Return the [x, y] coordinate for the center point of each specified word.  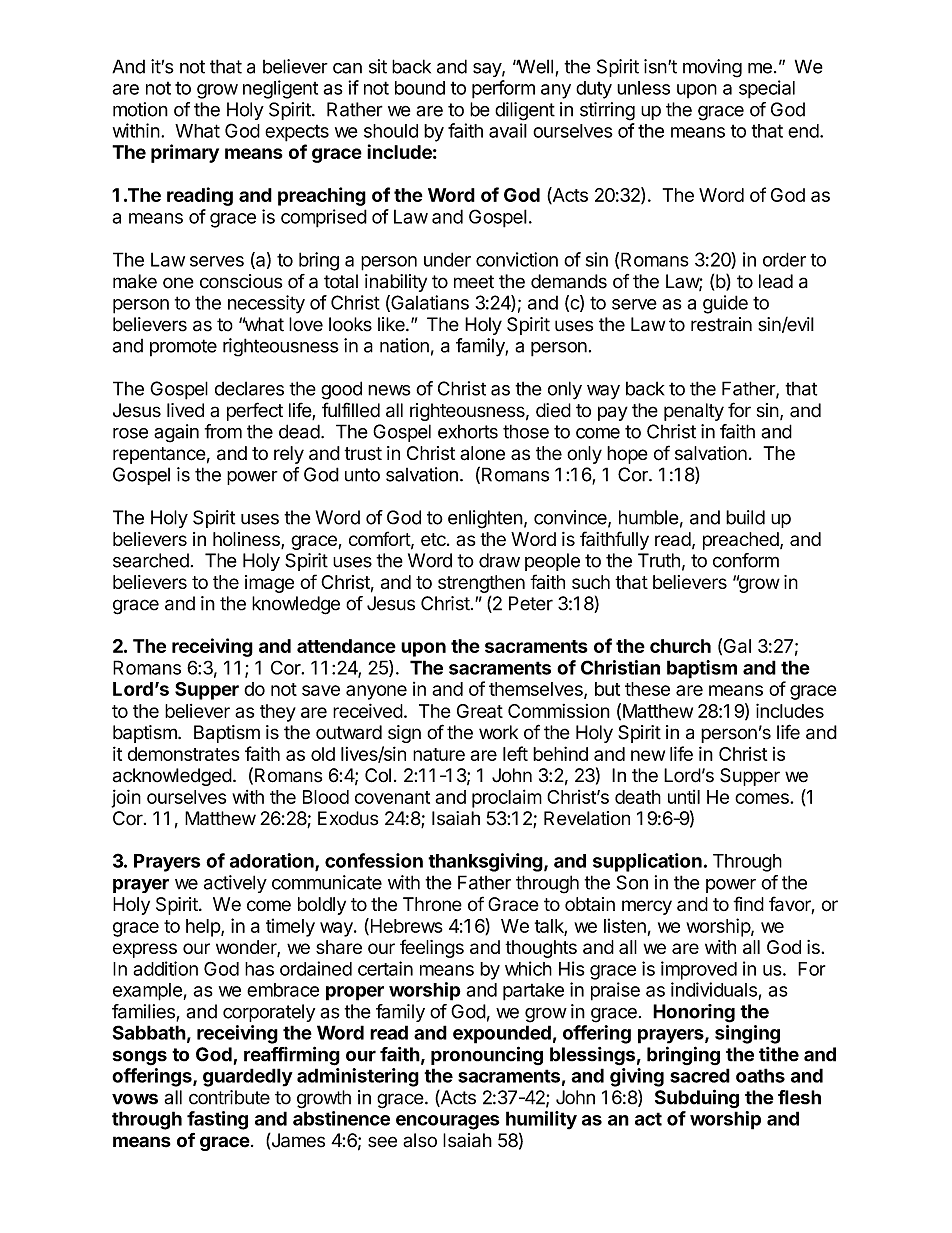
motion [140, 109]
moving [712, 68]
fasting [217, 1120]
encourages [448, 1122]
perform [503, 89]
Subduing [697, 1098]
